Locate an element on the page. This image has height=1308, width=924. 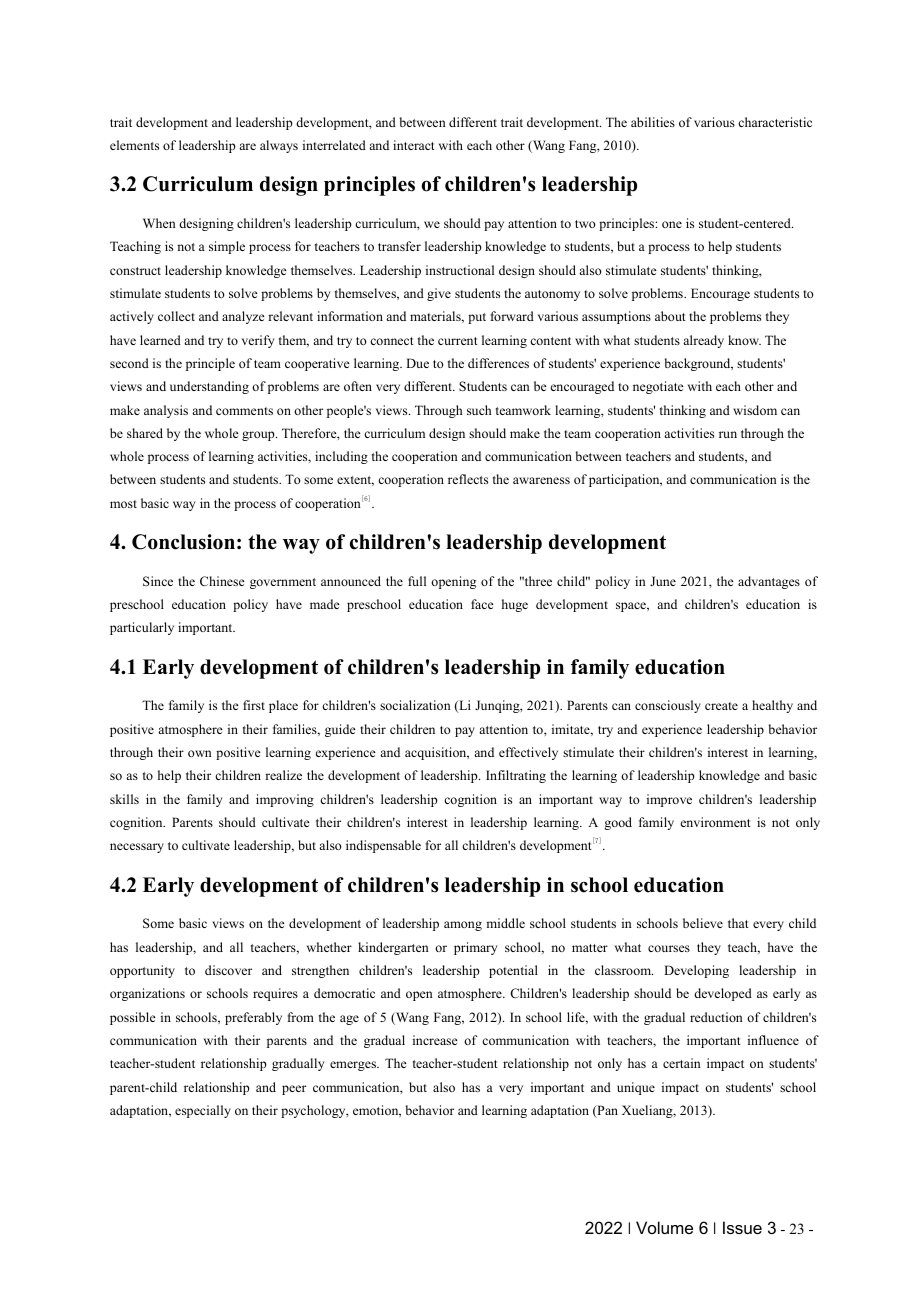
interact is located at coordinates (414, 145).
